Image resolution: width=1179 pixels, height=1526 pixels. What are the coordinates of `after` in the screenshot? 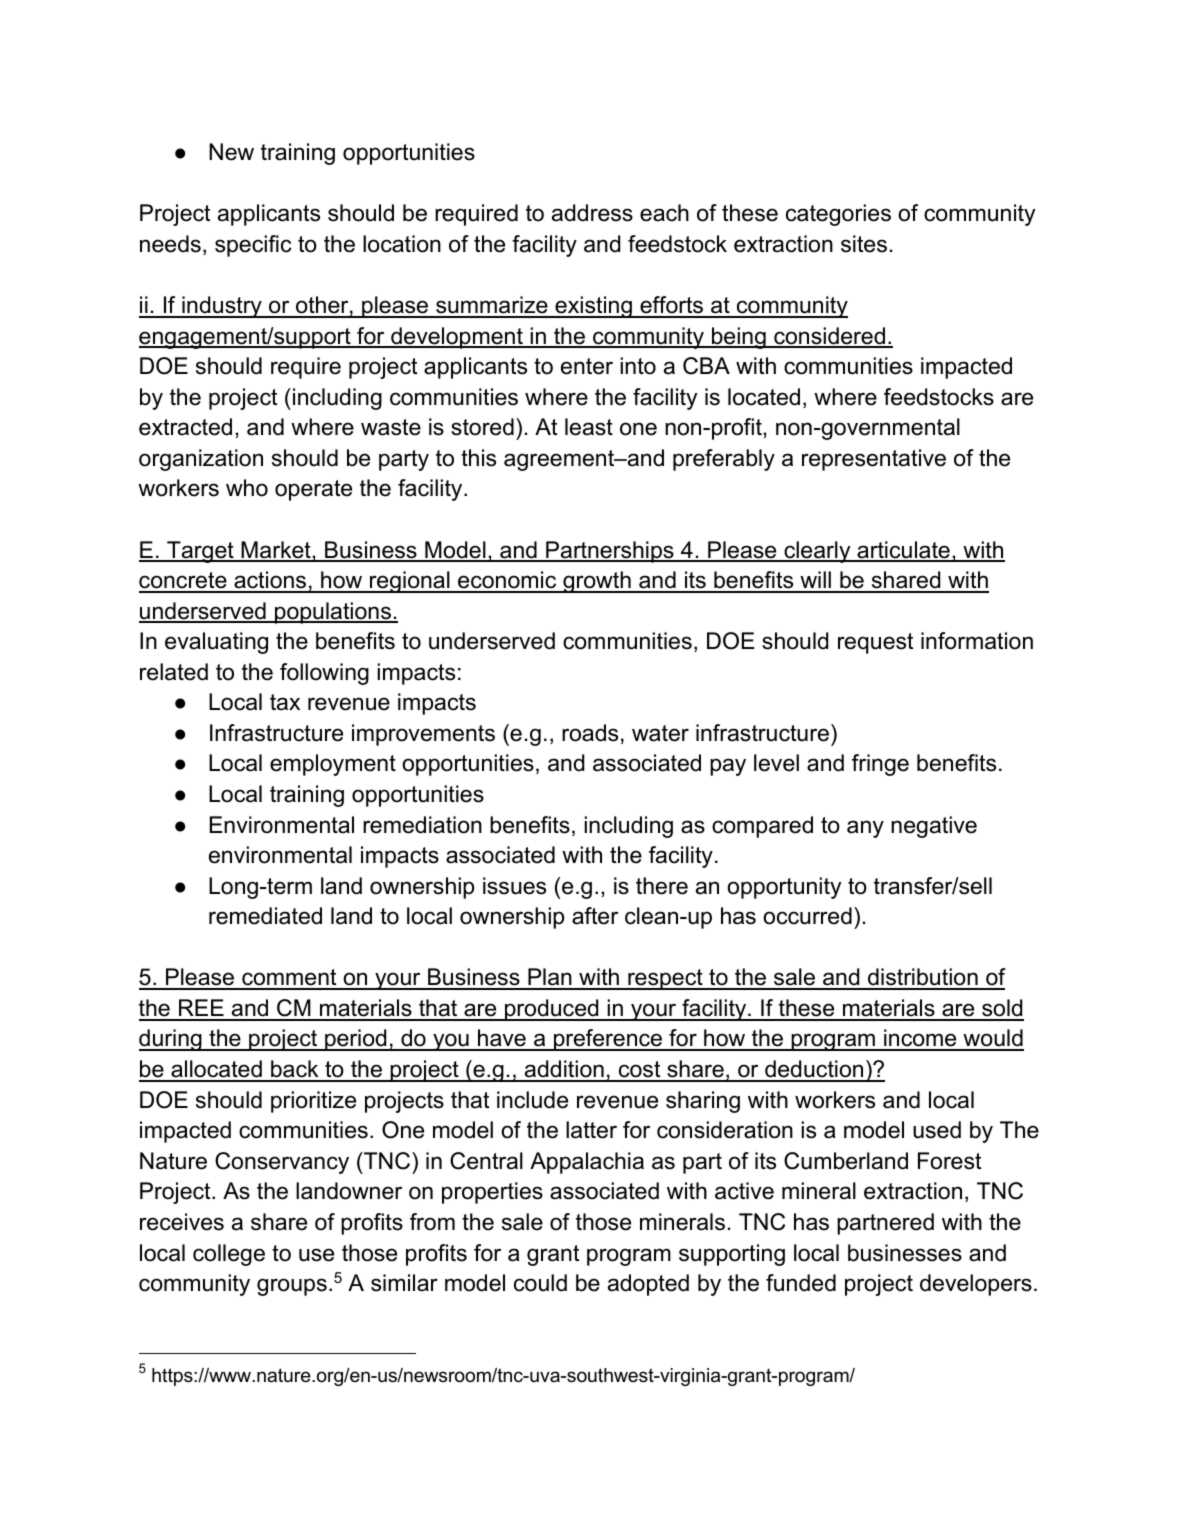 It's located at (595, 916).
